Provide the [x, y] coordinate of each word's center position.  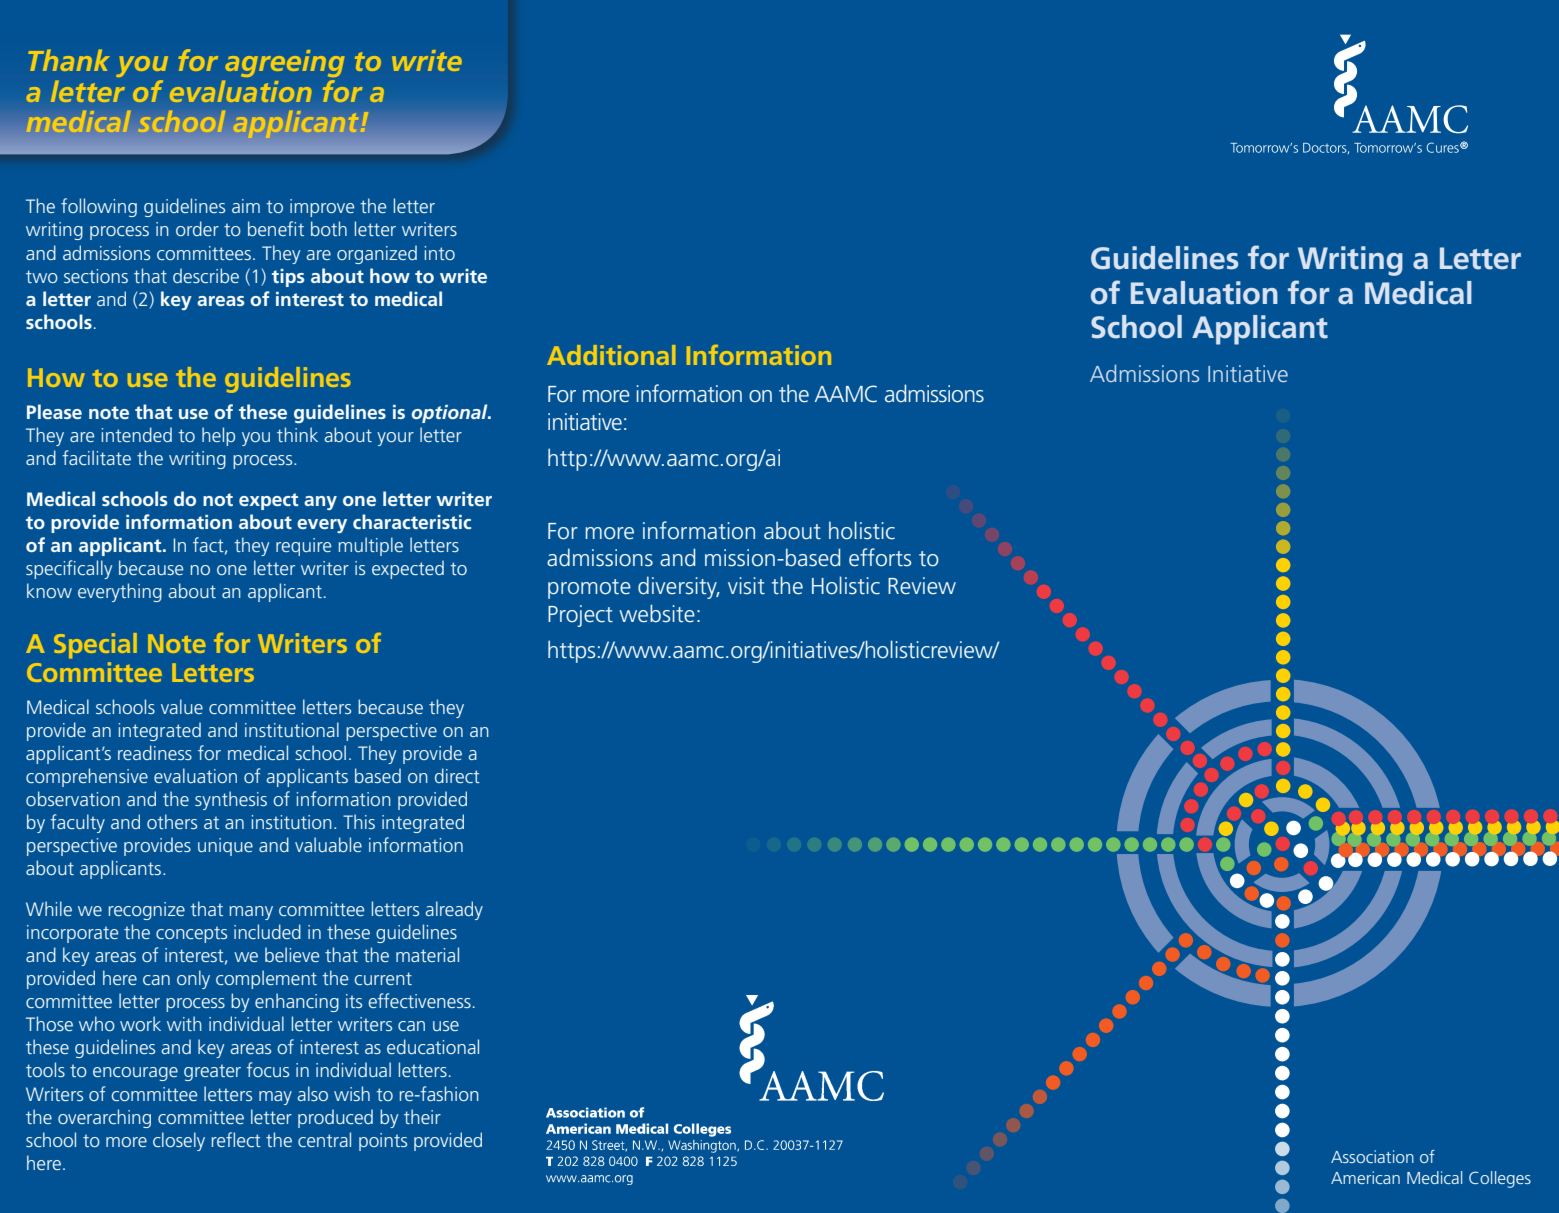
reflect [236, 1139]
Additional [611, 355]
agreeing [284, 63]
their [422, 1116]
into [440, 253]
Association [1372, 1156]
